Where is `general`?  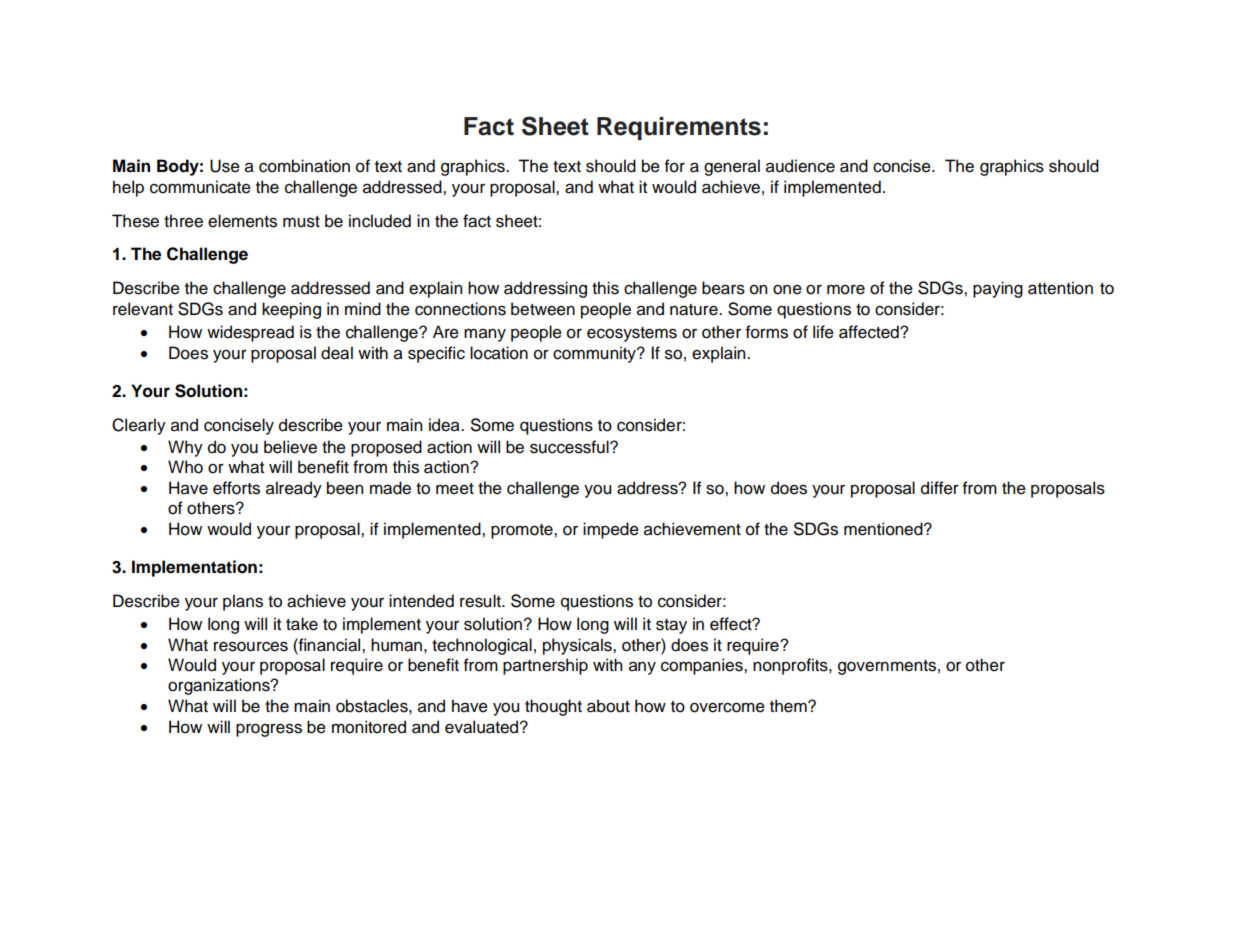 general is located at coordinates (732, 167).
